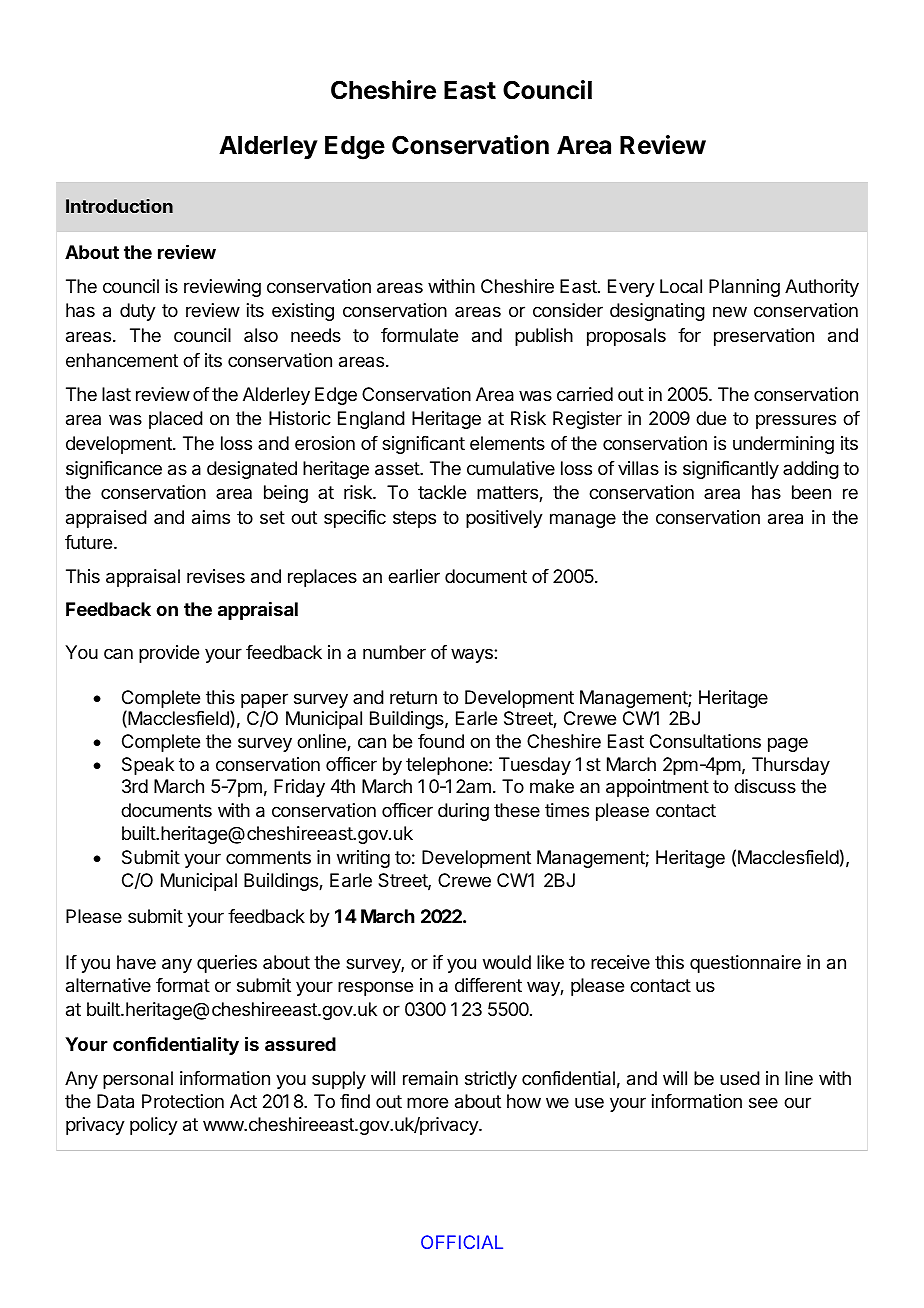  I want to click on aims, so click(211, 517).
